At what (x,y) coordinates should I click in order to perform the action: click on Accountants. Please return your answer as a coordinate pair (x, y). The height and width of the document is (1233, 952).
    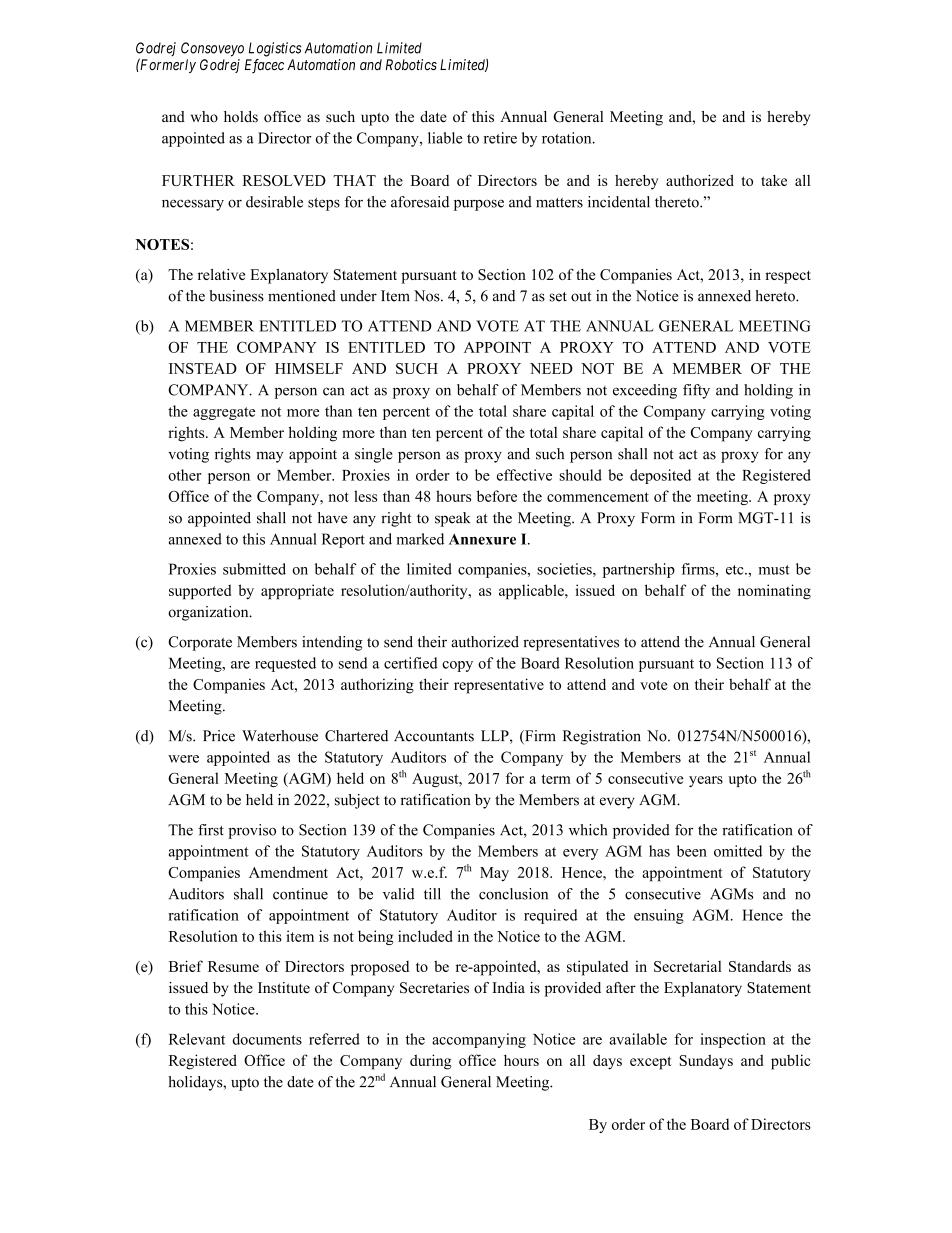
    Looking at the image, I should click on (434, 736).
